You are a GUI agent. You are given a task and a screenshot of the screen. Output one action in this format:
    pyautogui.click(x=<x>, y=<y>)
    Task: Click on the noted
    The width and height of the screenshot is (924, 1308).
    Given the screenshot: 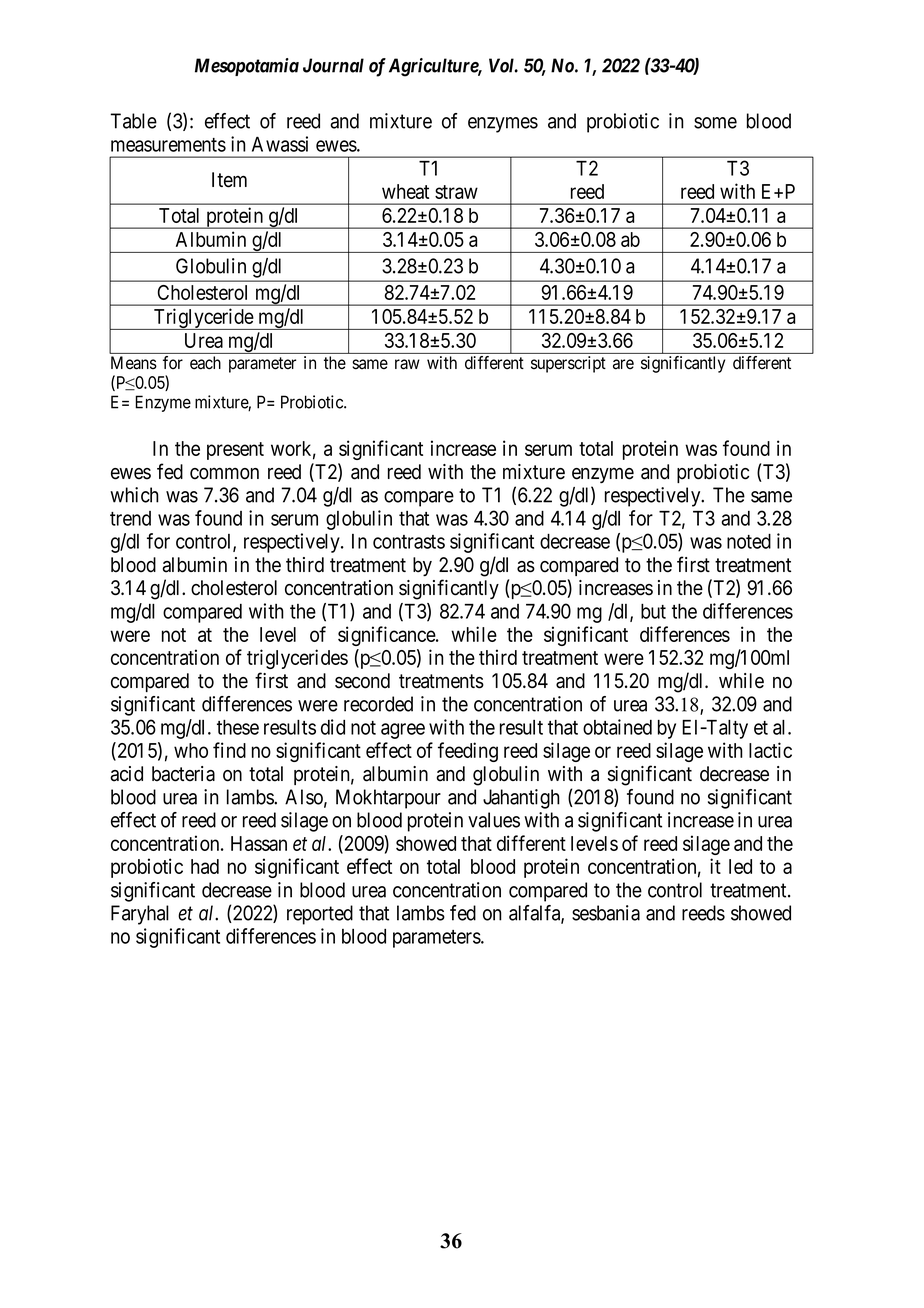 What is the action you would take?
    pyautogui.click(x=749, y=541)
